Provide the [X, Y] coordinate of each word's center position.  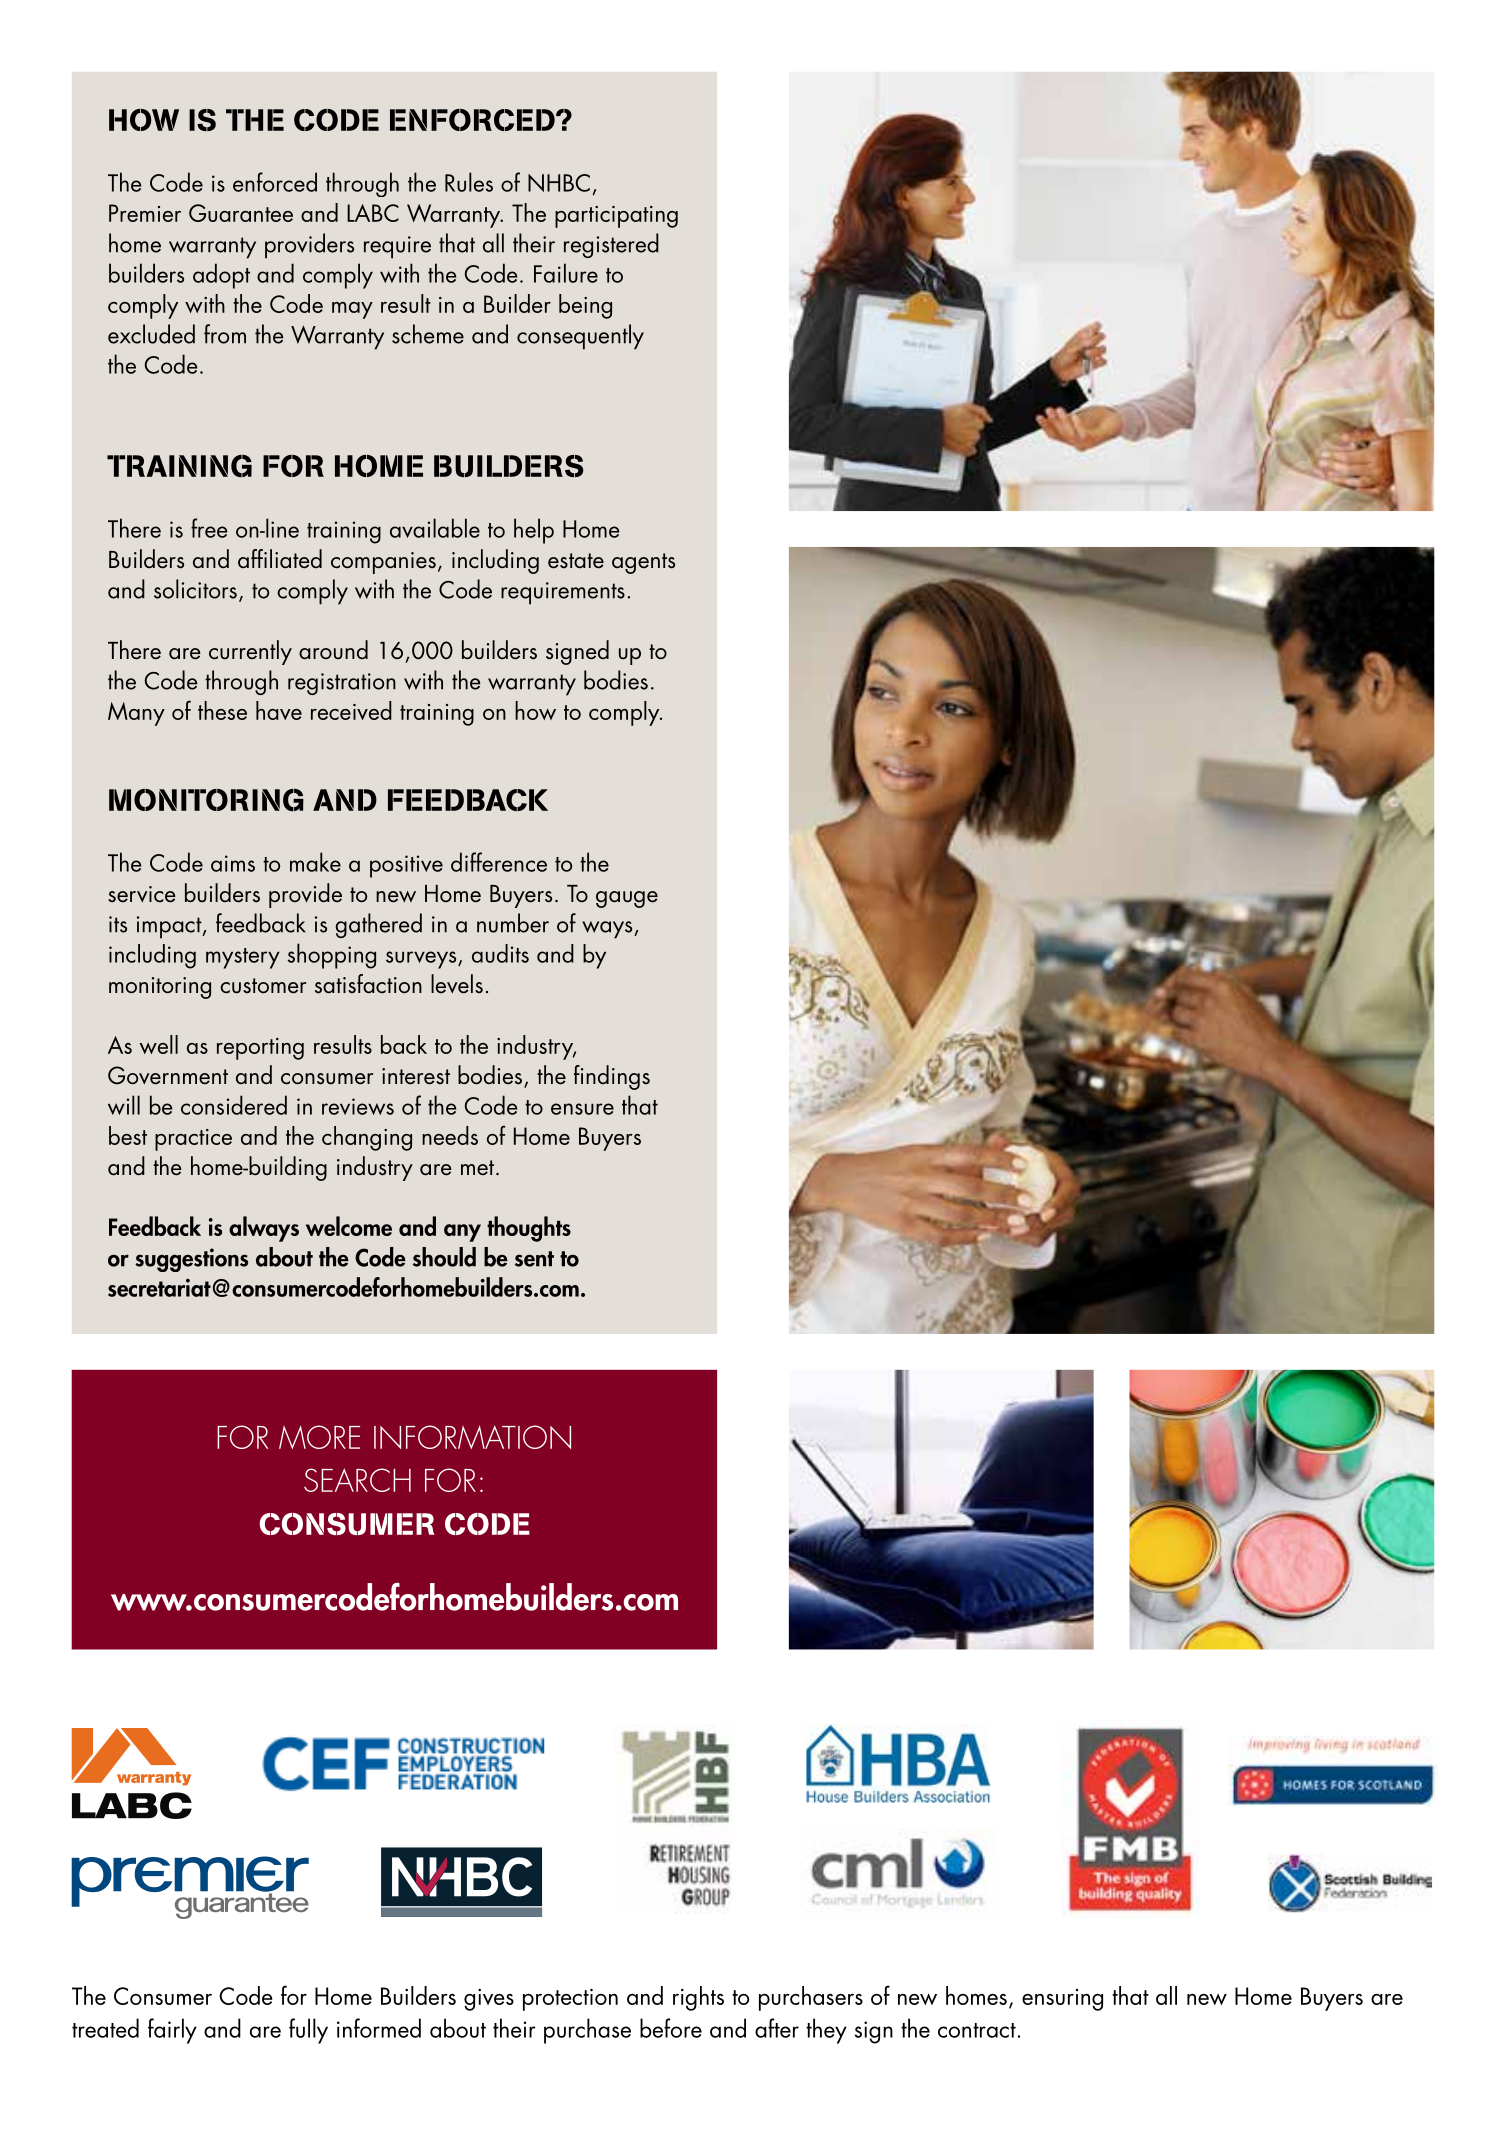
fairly [172, 2031]
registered [611, 245]
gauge [627, 899]
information [472, 1437]
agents [643, 563]
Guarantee [241, 213]
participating [616, 217]
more [319, 1437]
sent [534, 1259]
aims [233, 863]
